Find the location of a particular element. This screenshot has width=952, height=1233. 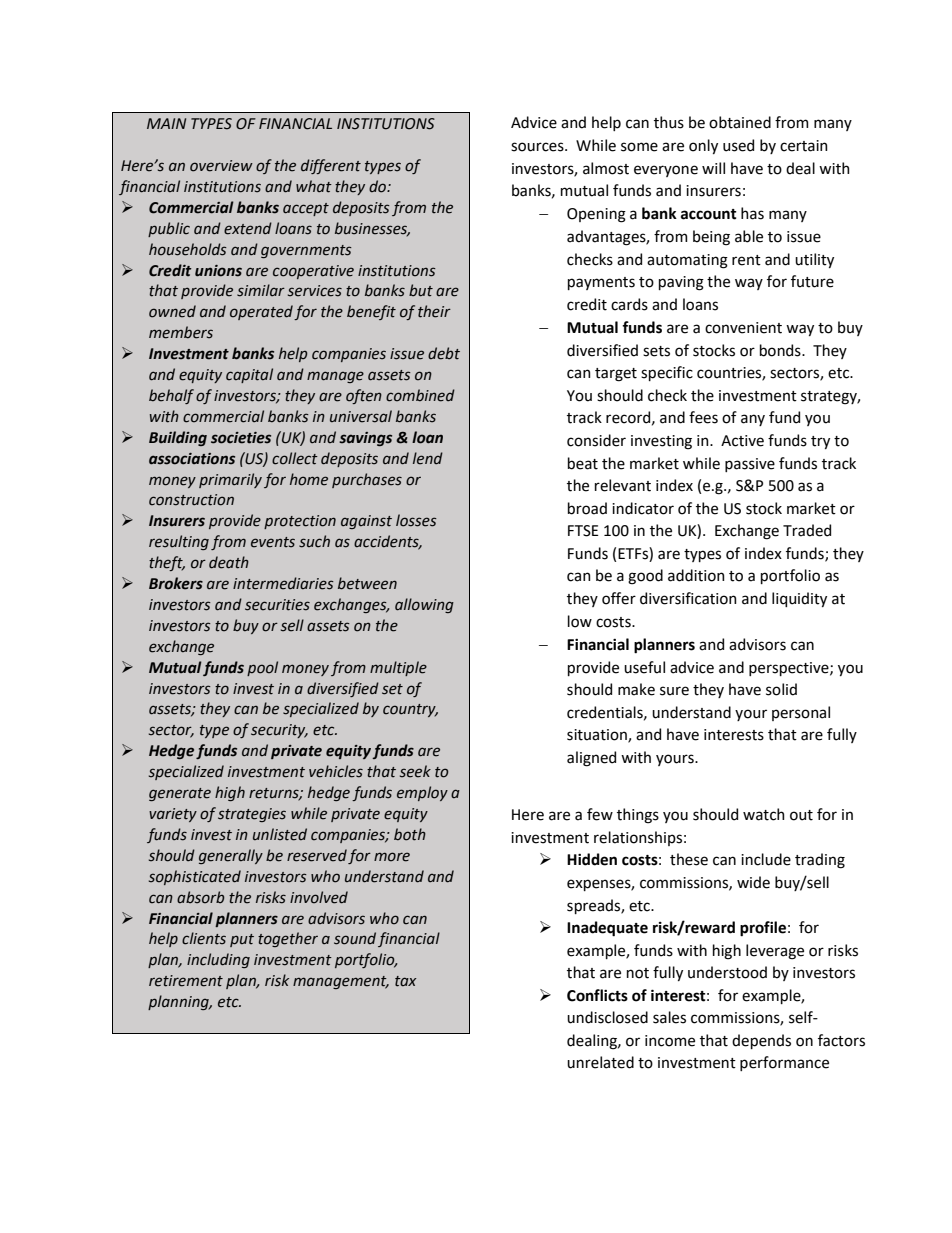

used is located at coordinates (738, 145).
